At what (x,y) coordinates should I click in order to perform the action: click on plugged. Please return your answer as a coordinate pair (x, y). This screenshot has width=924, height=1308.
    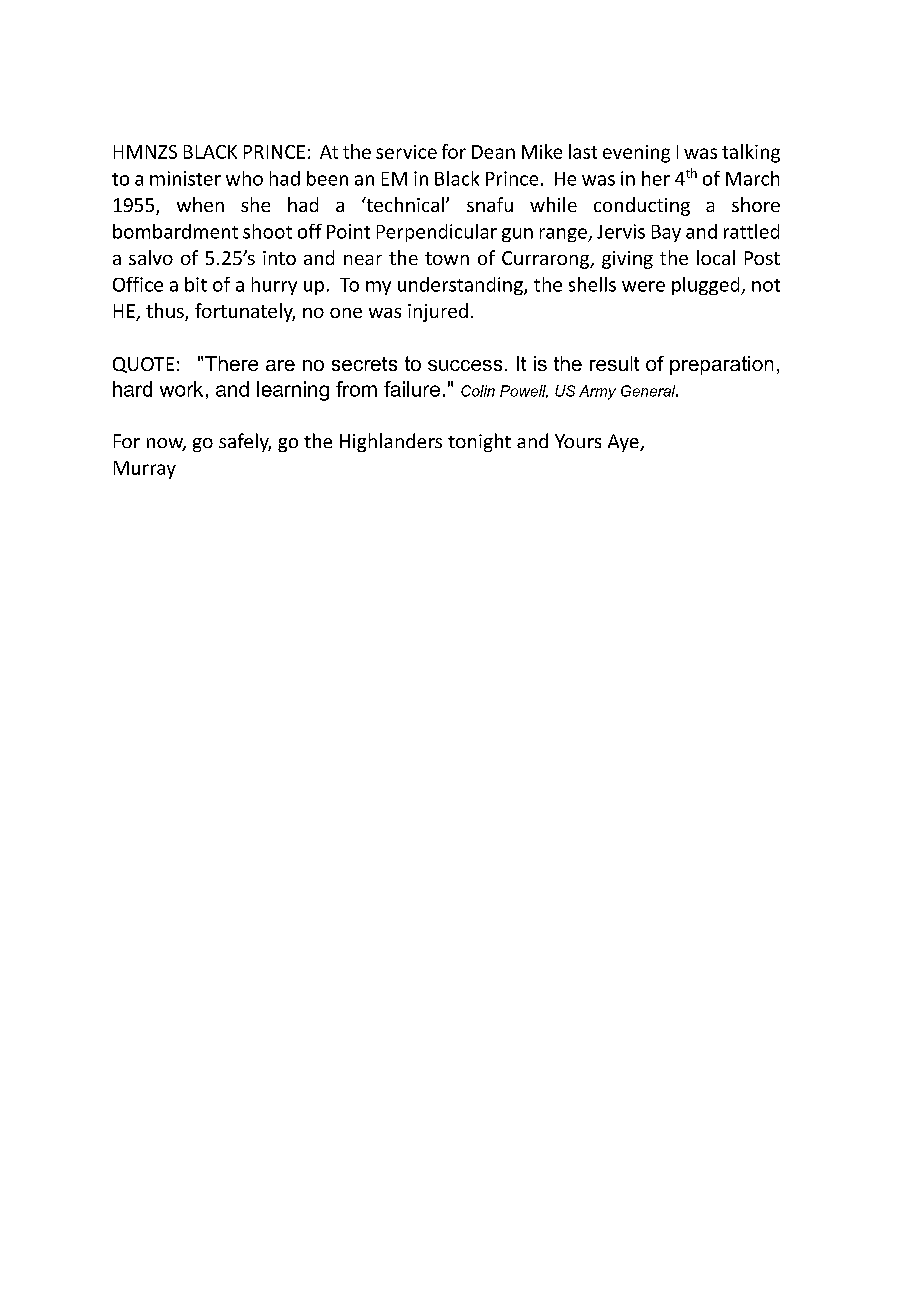
    Looking at the image, I should click on (707, 286).
